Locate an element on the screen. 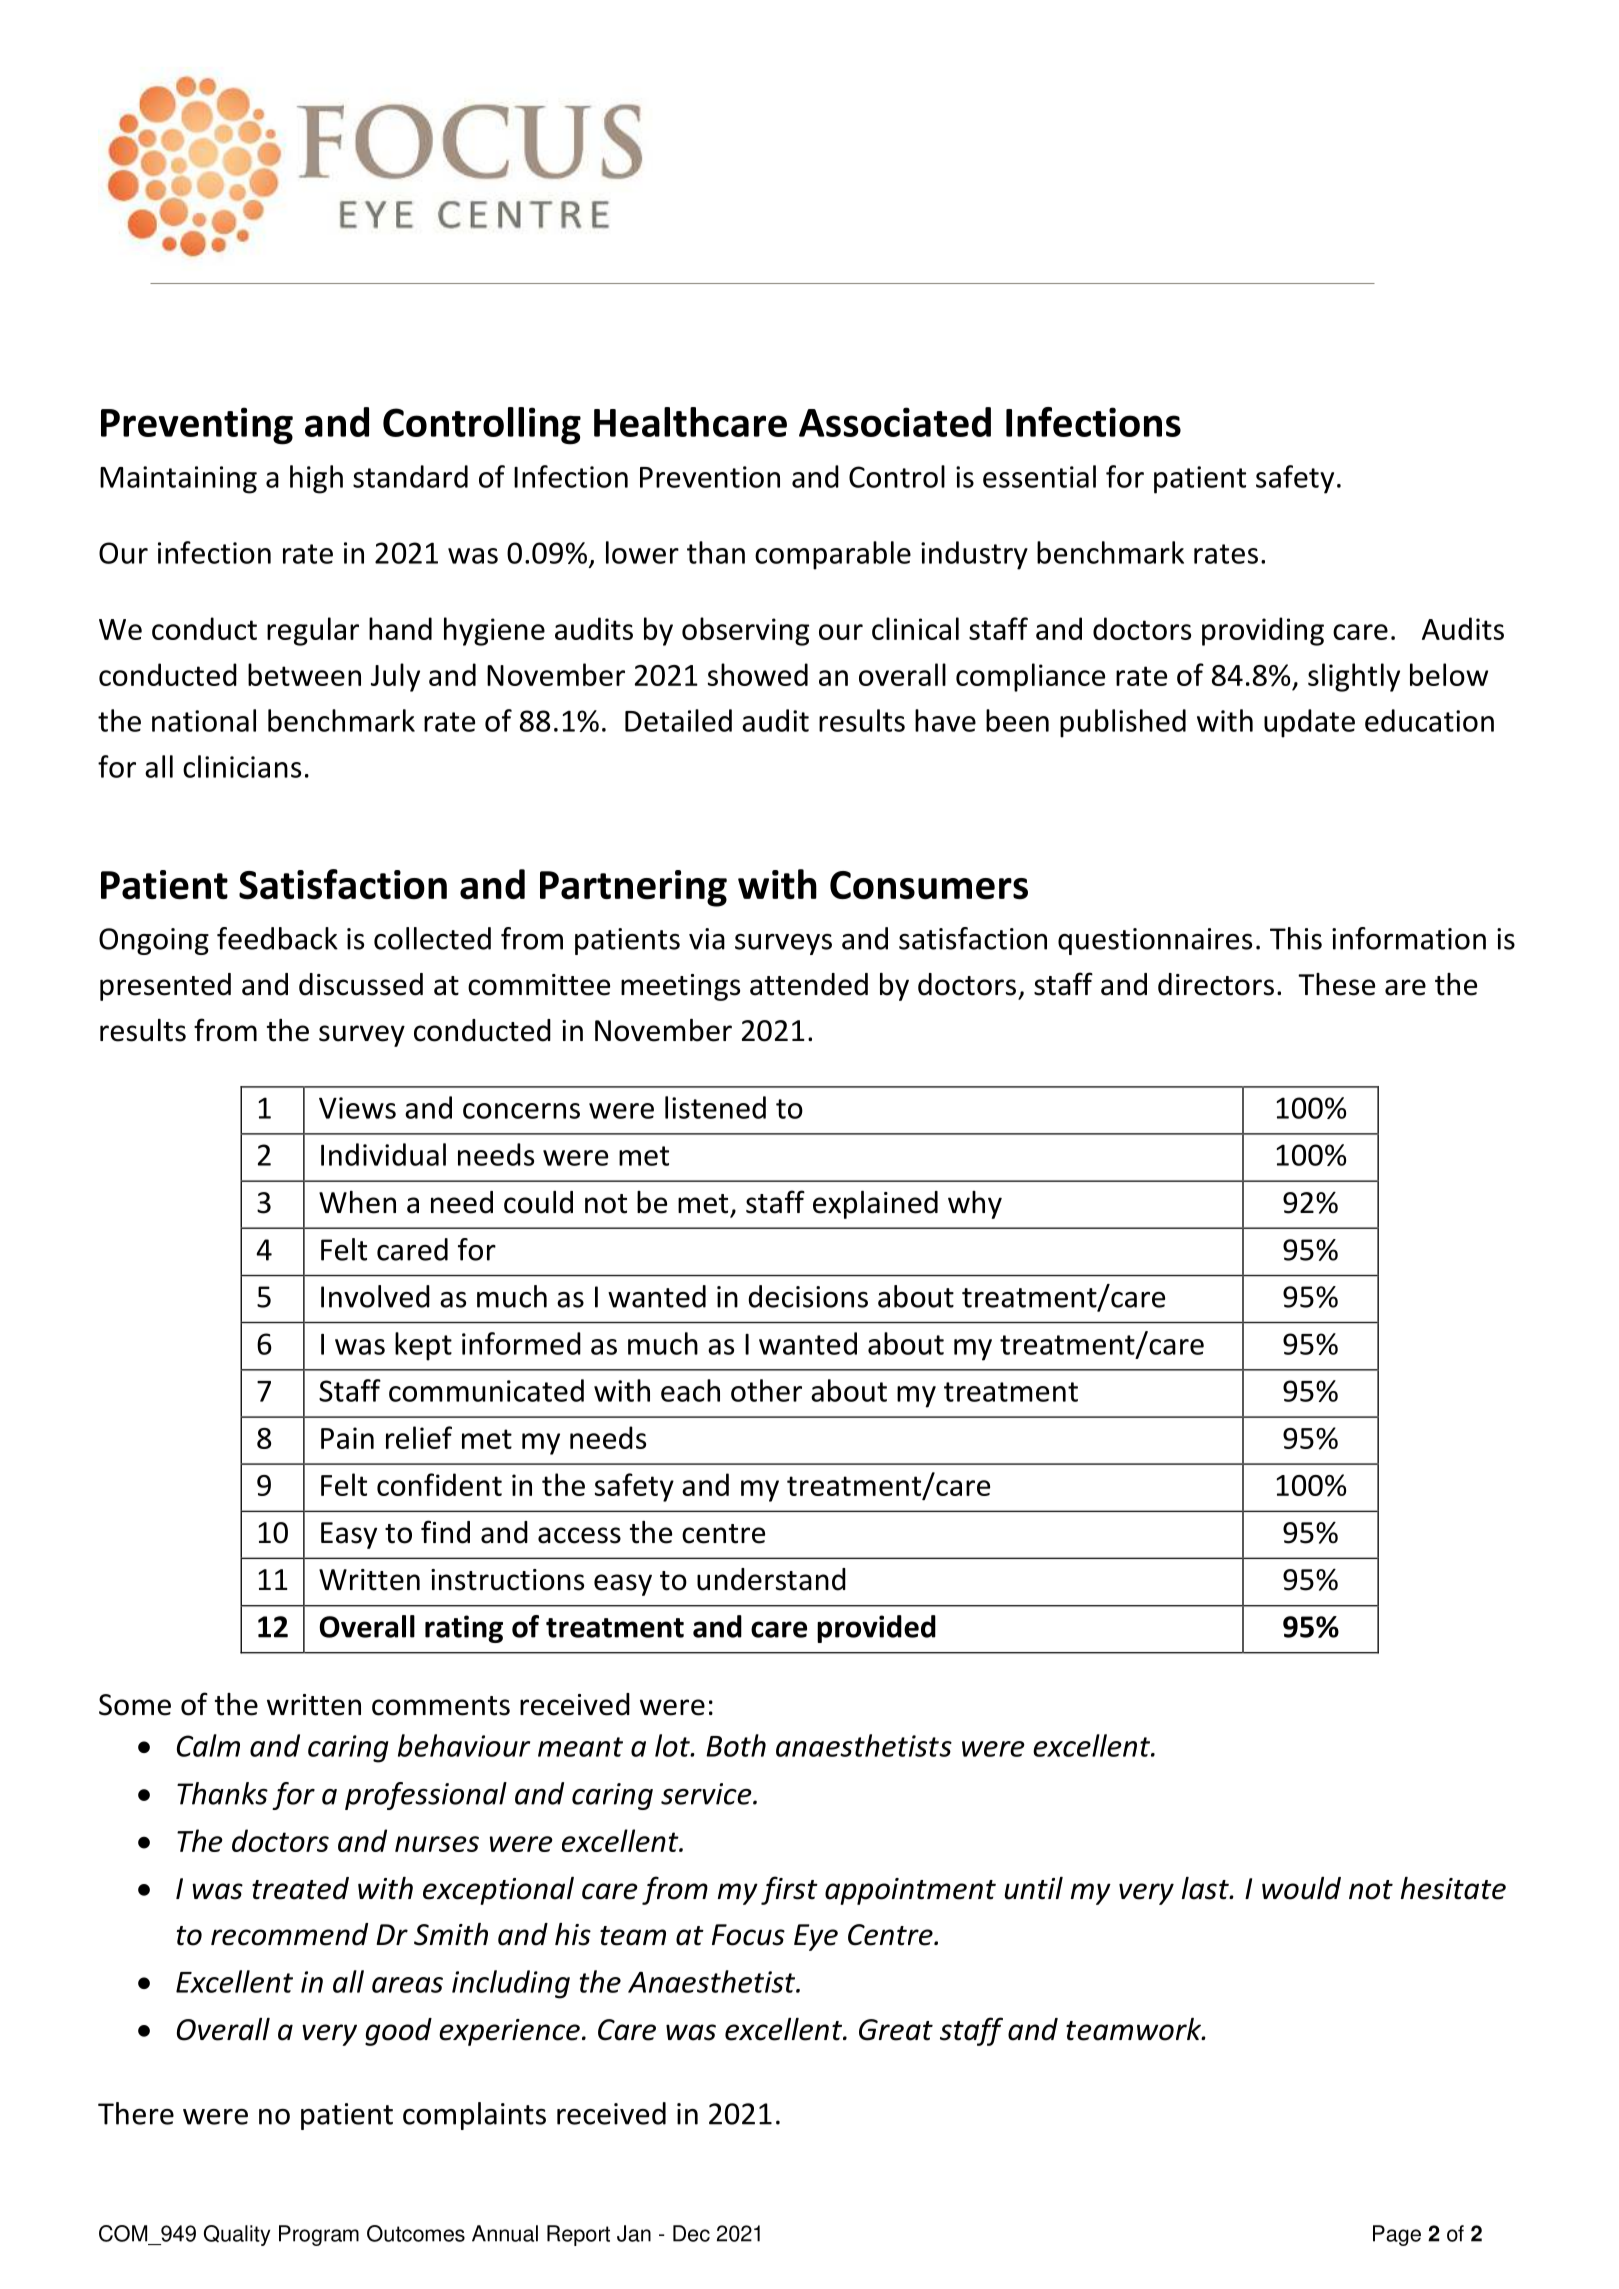  would is located at coordinates (1301, 1888).
